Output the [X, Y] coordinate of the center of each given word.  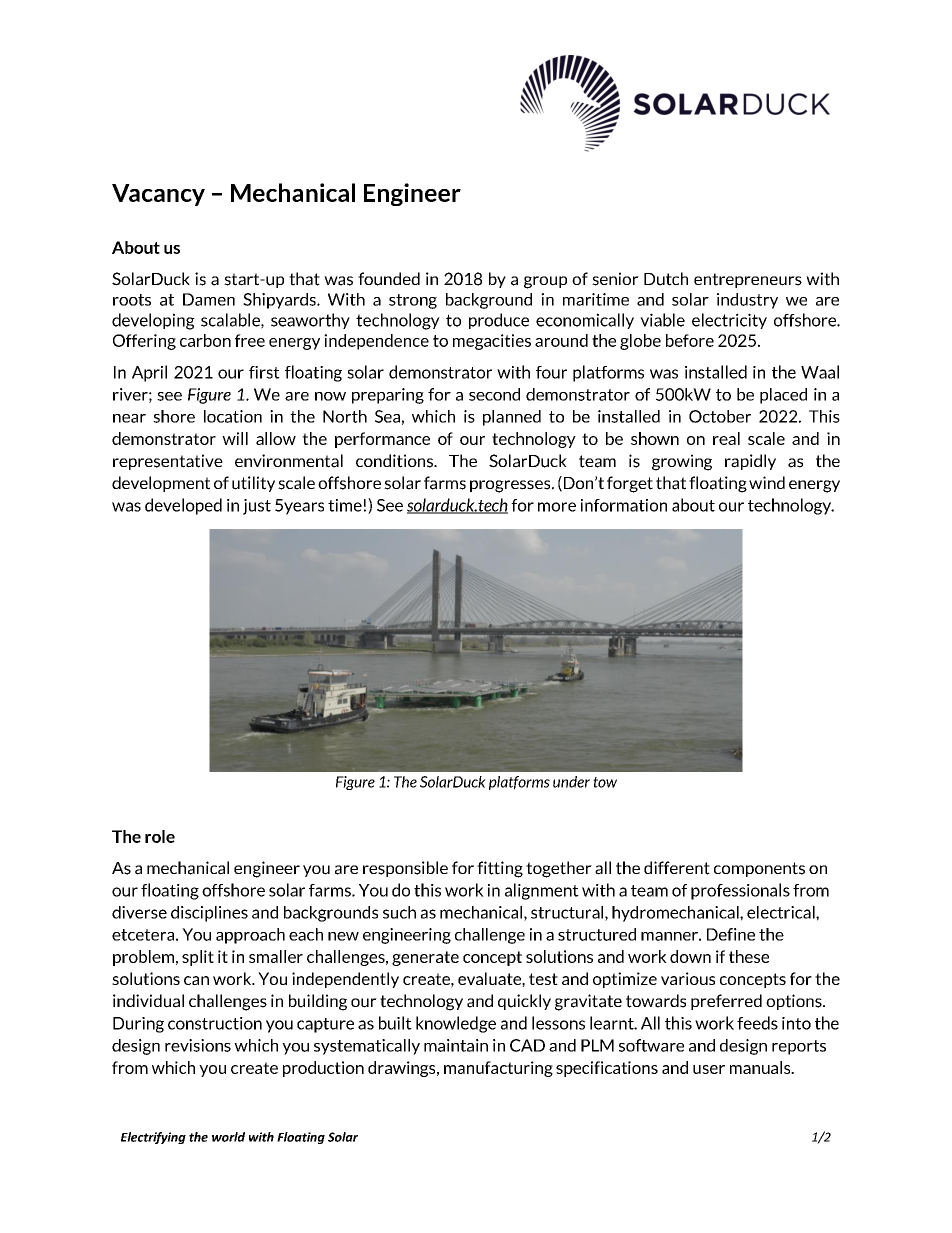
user [709, 1069]
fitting [500, 869]
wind [767, 482]
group [545, 282]
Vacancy [158, 195]
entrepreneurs [748, 280]
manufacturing [498, 1069]
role [160, 836]
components [759, 869]
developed [183, 506]
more [557, 507]
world [228, 1137]
